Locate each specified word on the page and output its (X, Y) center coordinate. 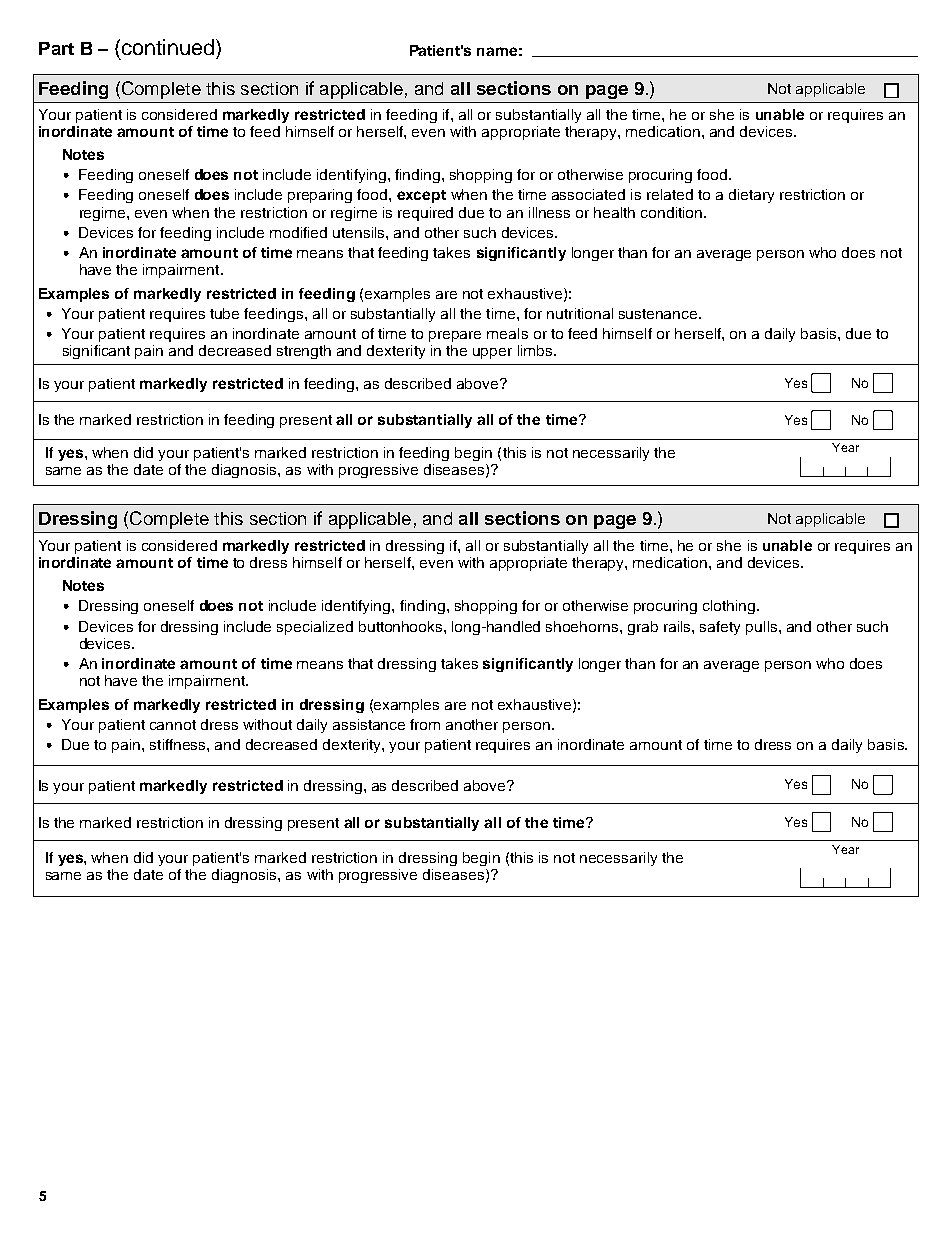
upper (492, 353)
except (421, 196)
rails (678, 626)
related (670, 194)
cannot (173, 725)
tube (224, 313)
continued (168, 47)
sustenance (659, 314)
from (425, 724)
